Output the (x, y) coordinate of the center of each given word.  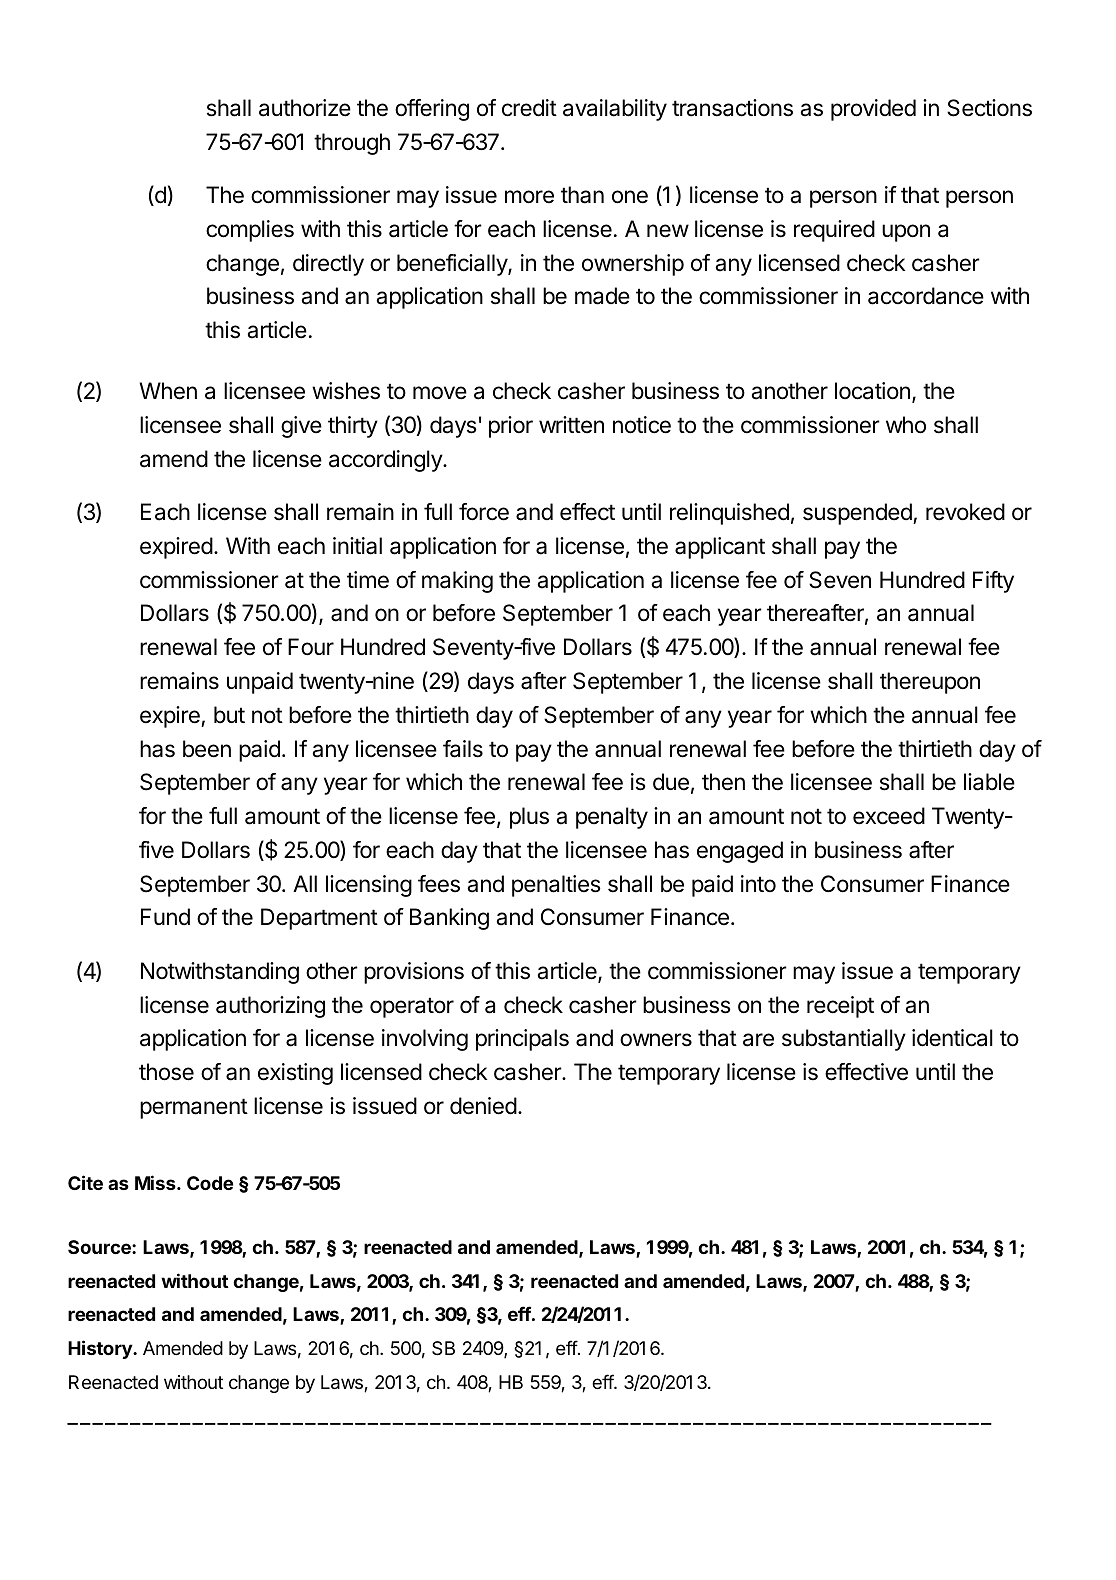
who (906, 425)
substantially (844, 1040)
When (168, 391)
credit (529, 108)
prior (511, 427)
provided (873, 110)
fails (463, 749)
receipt (840, 1007)
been (207, 749)
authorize (305, 108)
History (101, 1349)
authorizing (270, 1007)
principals (522, 1040)
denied (483, 1106)
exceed (889, 816)
